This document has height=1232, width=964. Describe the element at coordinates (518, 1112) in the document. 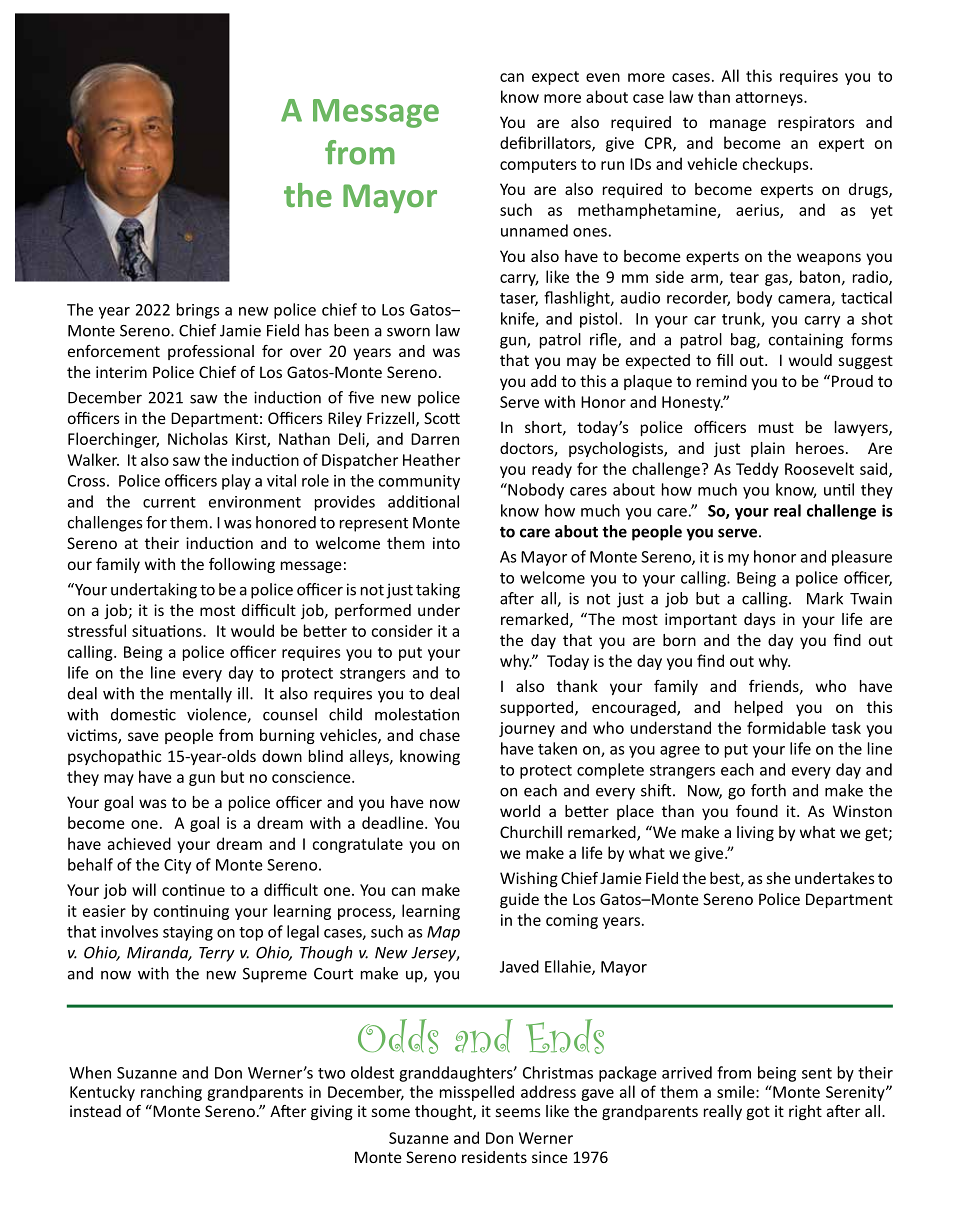

I see `seems` at that location.
